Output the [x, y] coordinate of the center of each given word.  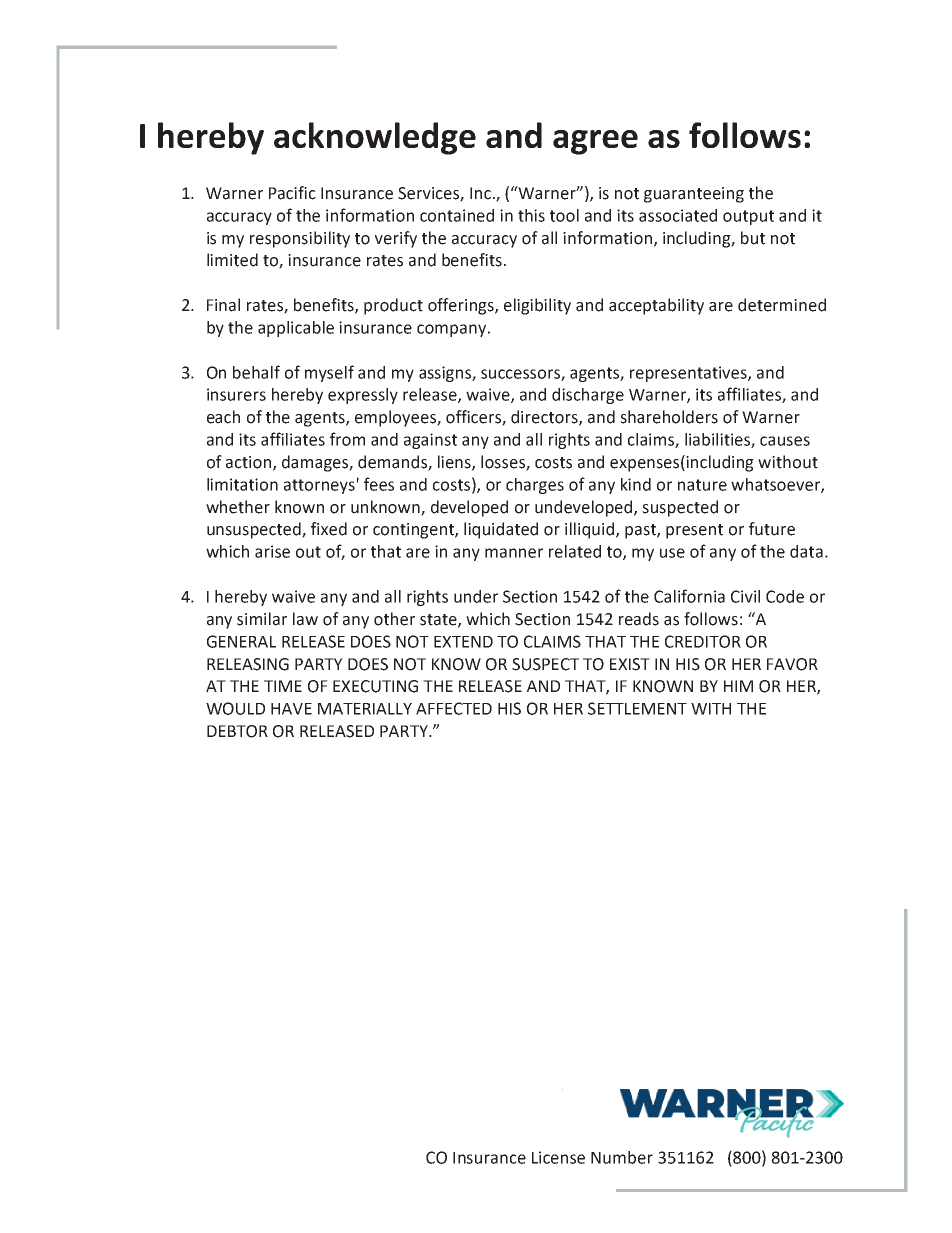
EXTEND [463, 642]
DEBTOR [237, 731]
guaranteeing [694, 195]
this [531, 215]
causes [785, 441]
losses [504, 463]
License [558, 1157]
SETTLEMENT [637, 708]
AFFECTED [454, 708]
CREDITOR [703, 641]
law [305, 619]
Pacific [292, 193]
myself [329, 373]
